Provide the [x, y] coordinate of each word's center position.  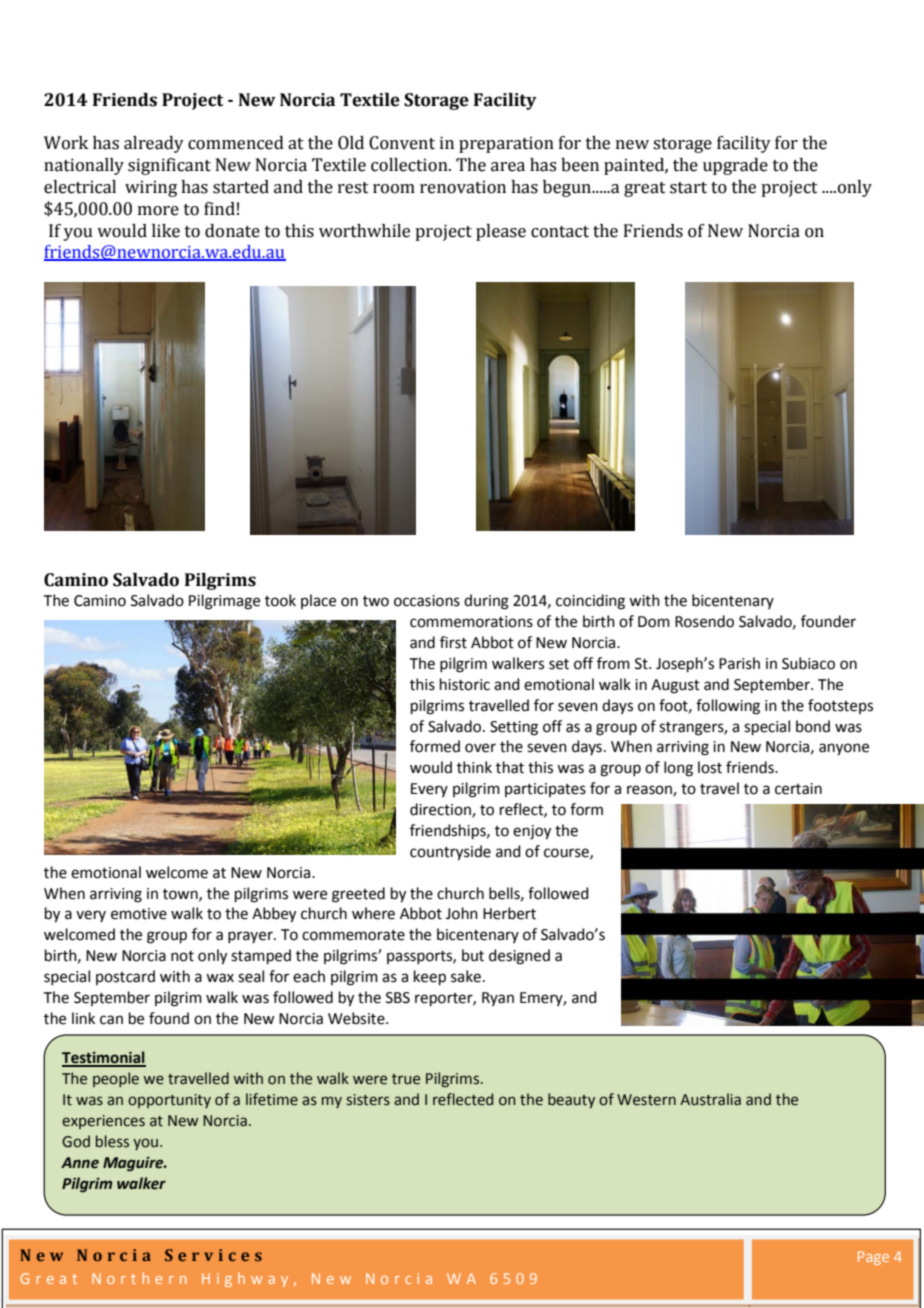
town [181, 895]
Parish [739, 663]
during [486, 602]
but [473, 955]
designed [519, 957]
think [474, 767]
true [406, 1079]
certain [798, 789]
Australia [710, 1099]
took [280, 600]
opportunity [169, 1101]
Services [213, 1255]
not [182, 956]
